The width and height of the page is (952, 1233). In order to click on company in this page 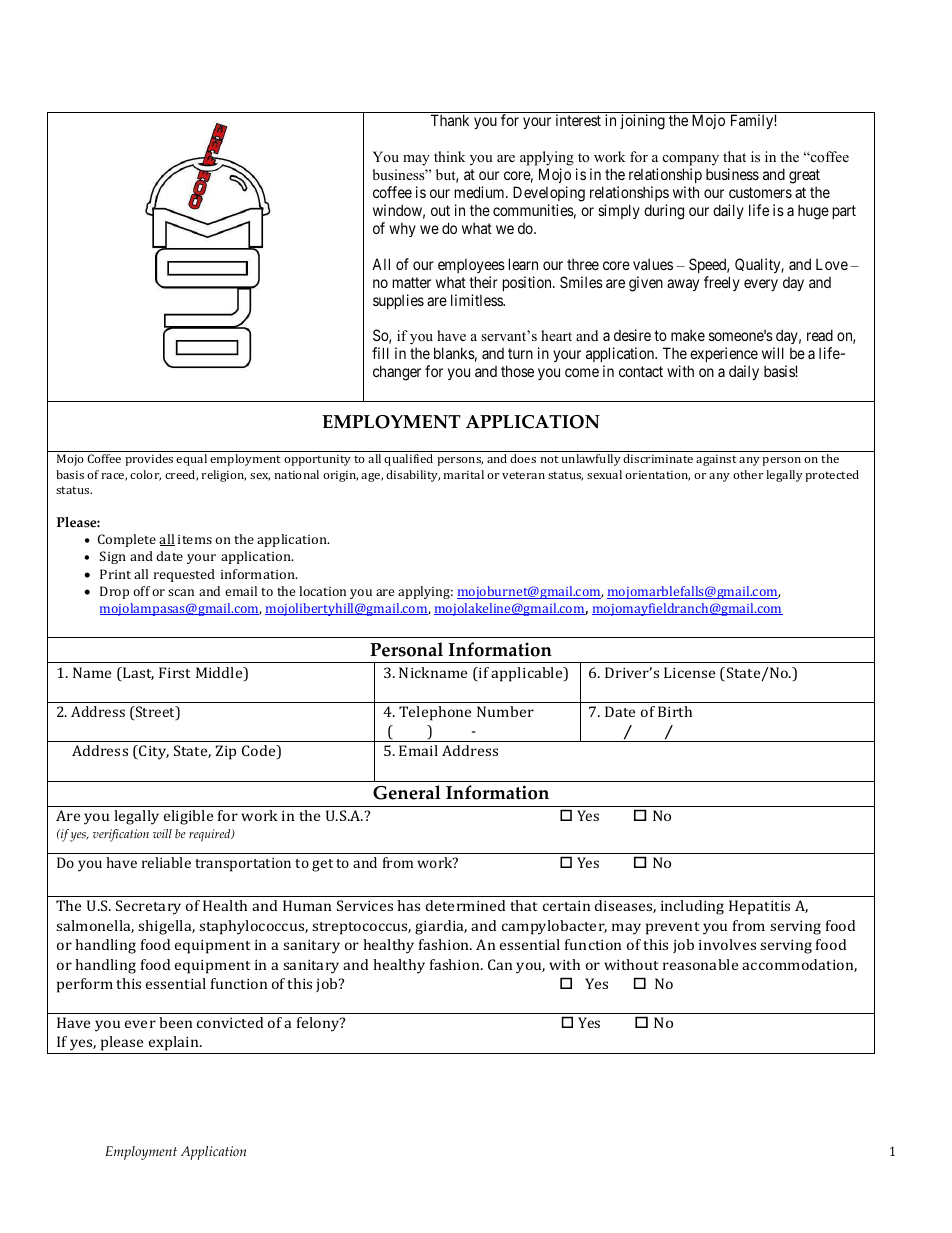, I will do `click(691, 162)`.
